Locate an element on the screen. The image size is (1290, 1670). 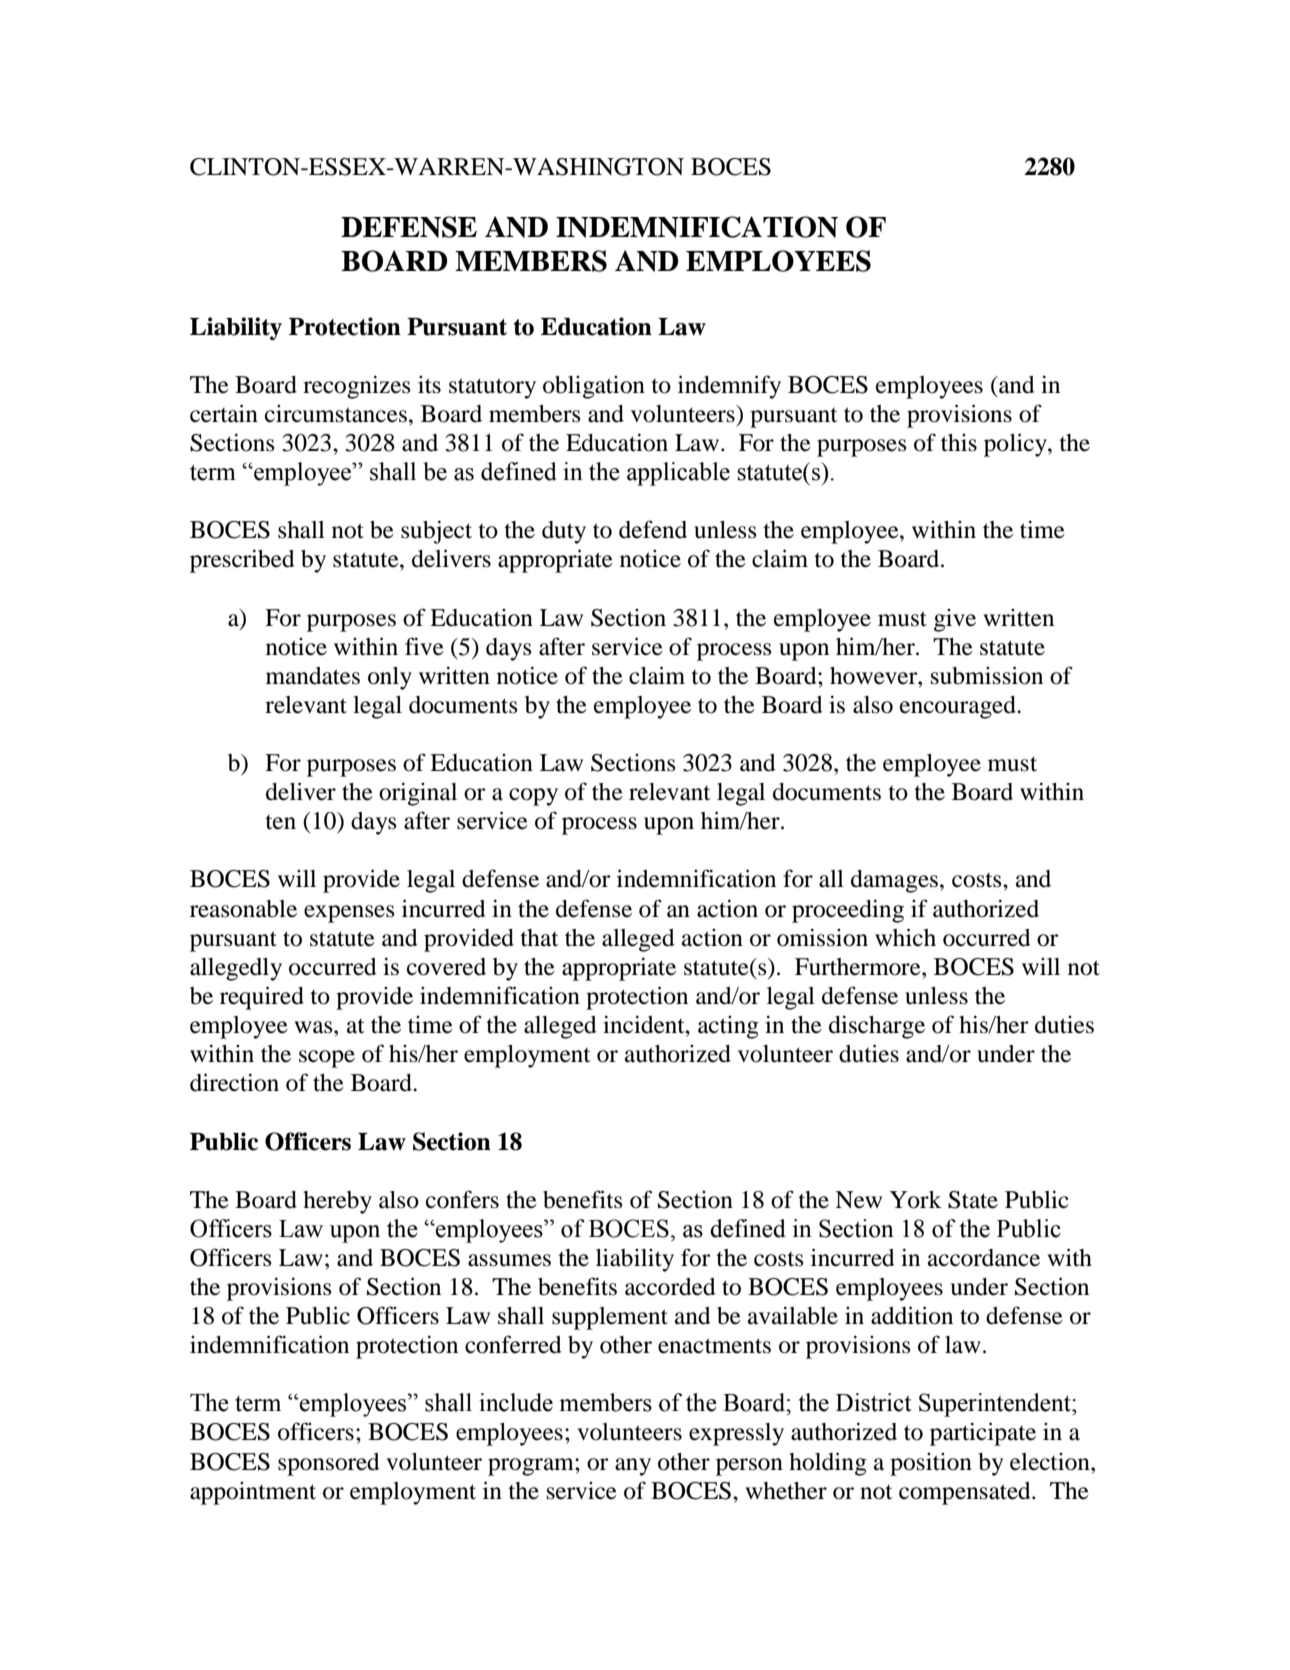
which is located at coordinates (905, 937).
